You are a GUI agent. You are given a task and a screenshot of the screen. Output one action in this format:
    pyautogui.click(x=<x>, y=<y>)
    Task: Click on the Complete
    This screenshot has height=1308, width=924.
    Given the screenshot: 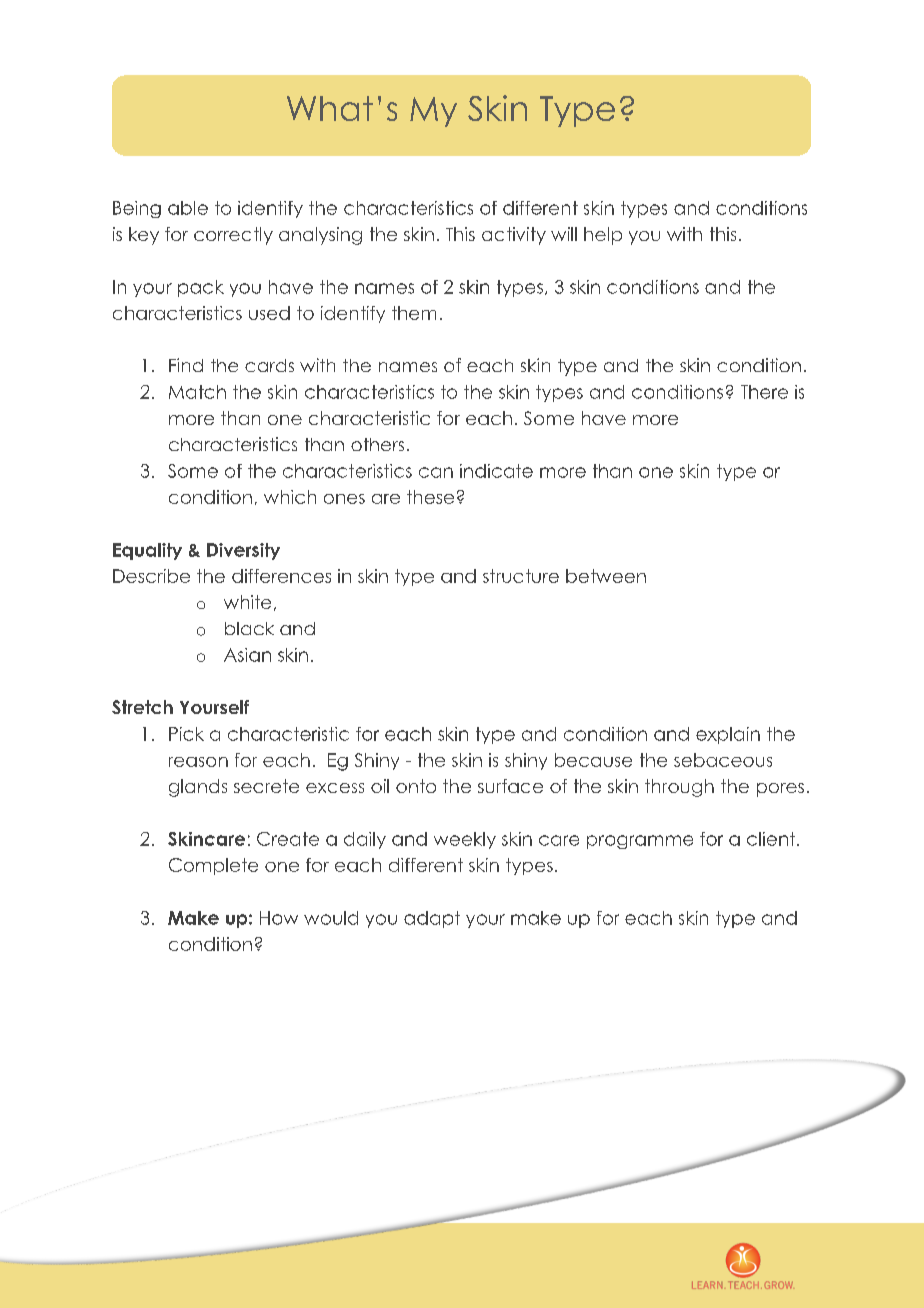 What is the action you would take?
    pyautogui.click(x=213, y=866)
